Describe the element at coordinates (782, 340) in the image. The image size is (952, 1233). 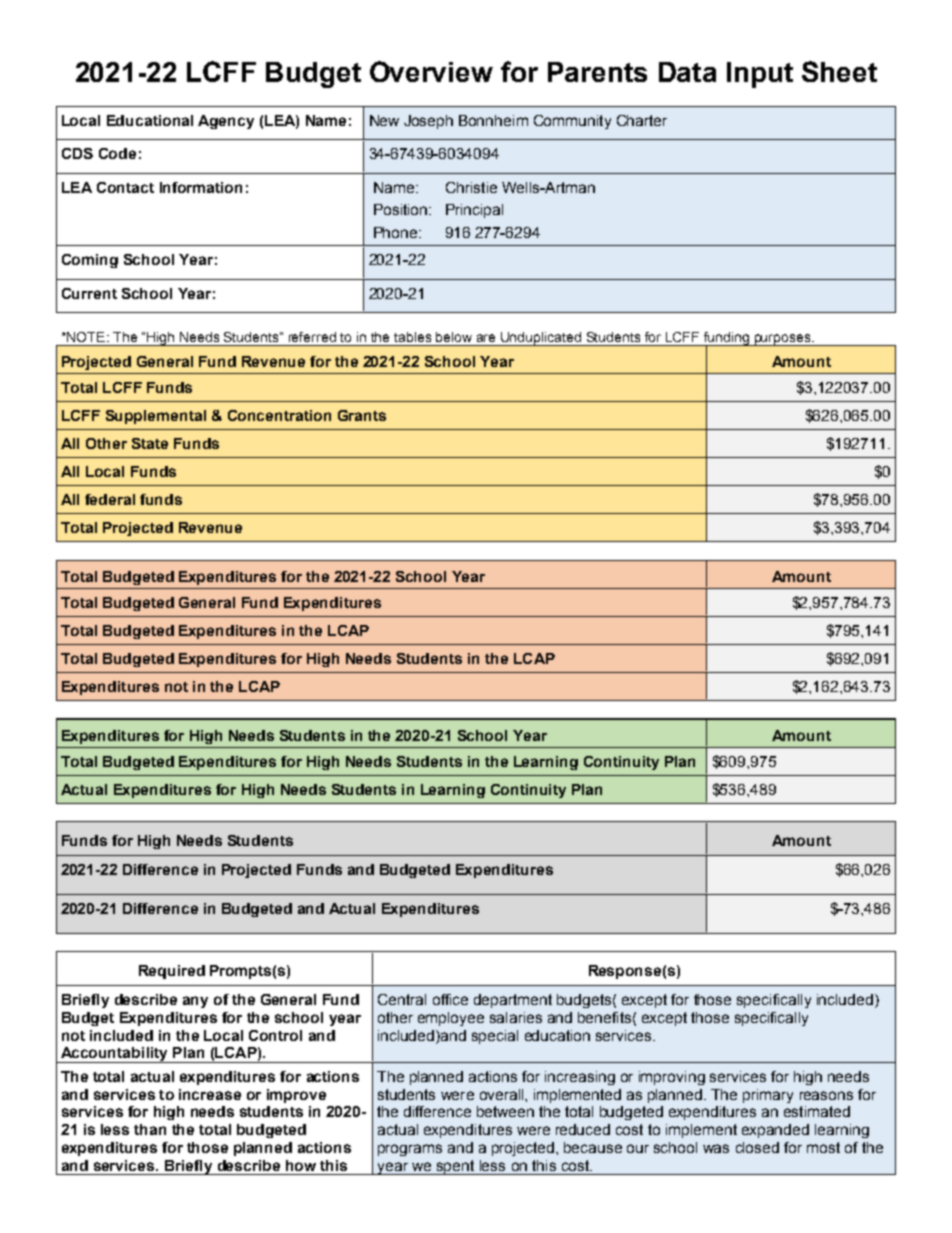
I see `purposes` at that location.
